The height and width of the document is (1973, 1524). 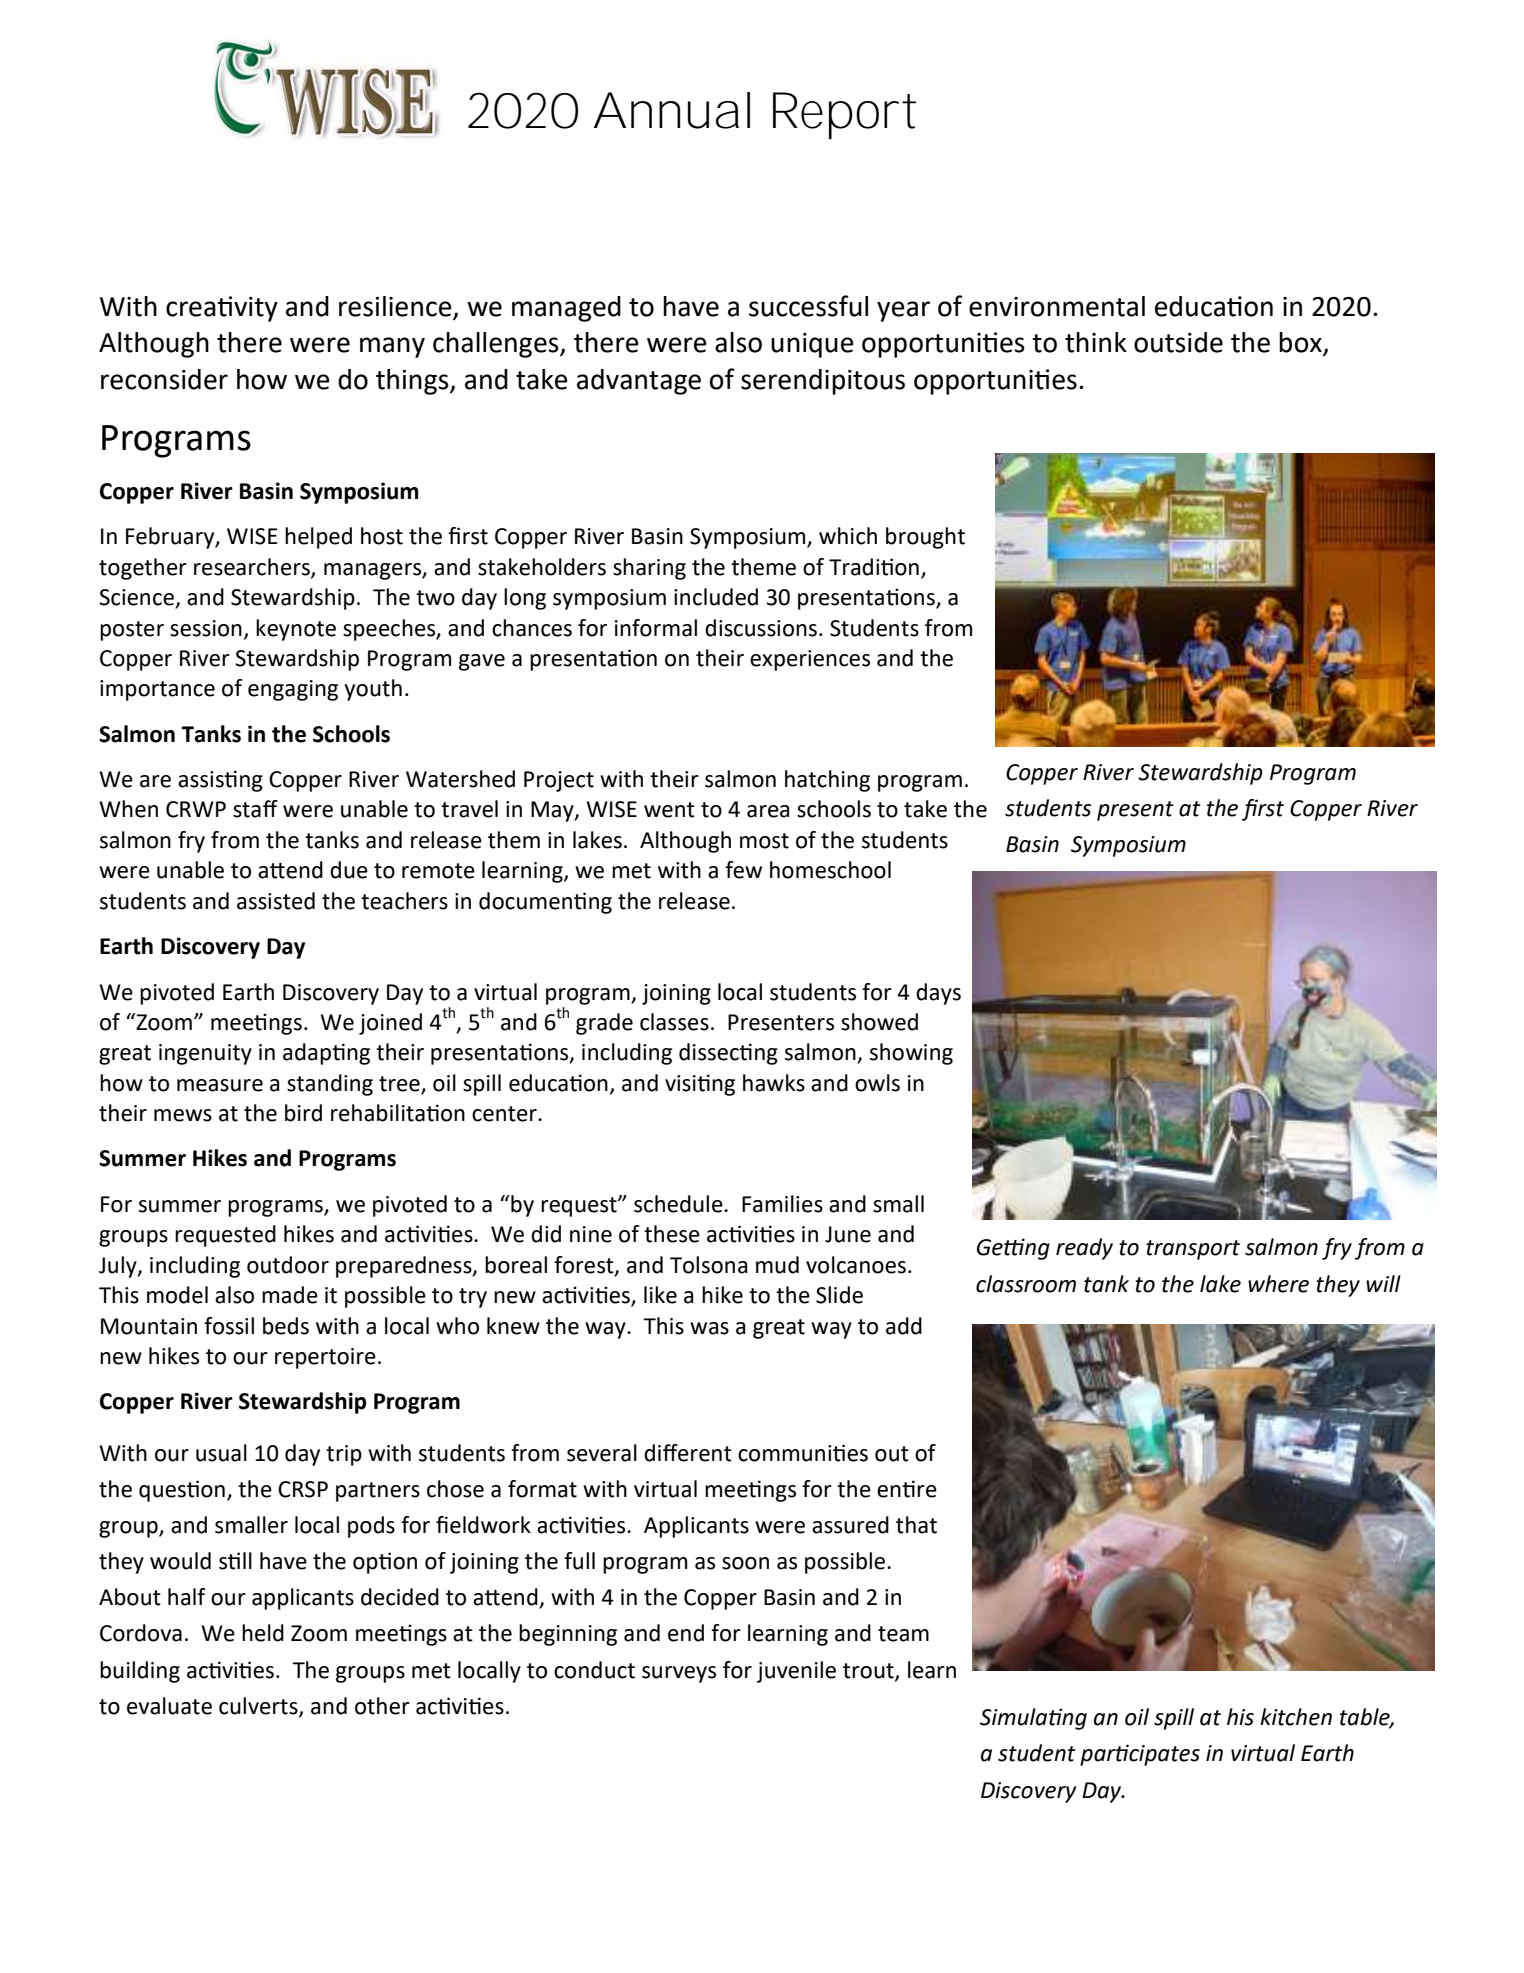 What do you see at coordinates (844, 115) in the document?
I see `Report` at bounding box center [844, 115].
